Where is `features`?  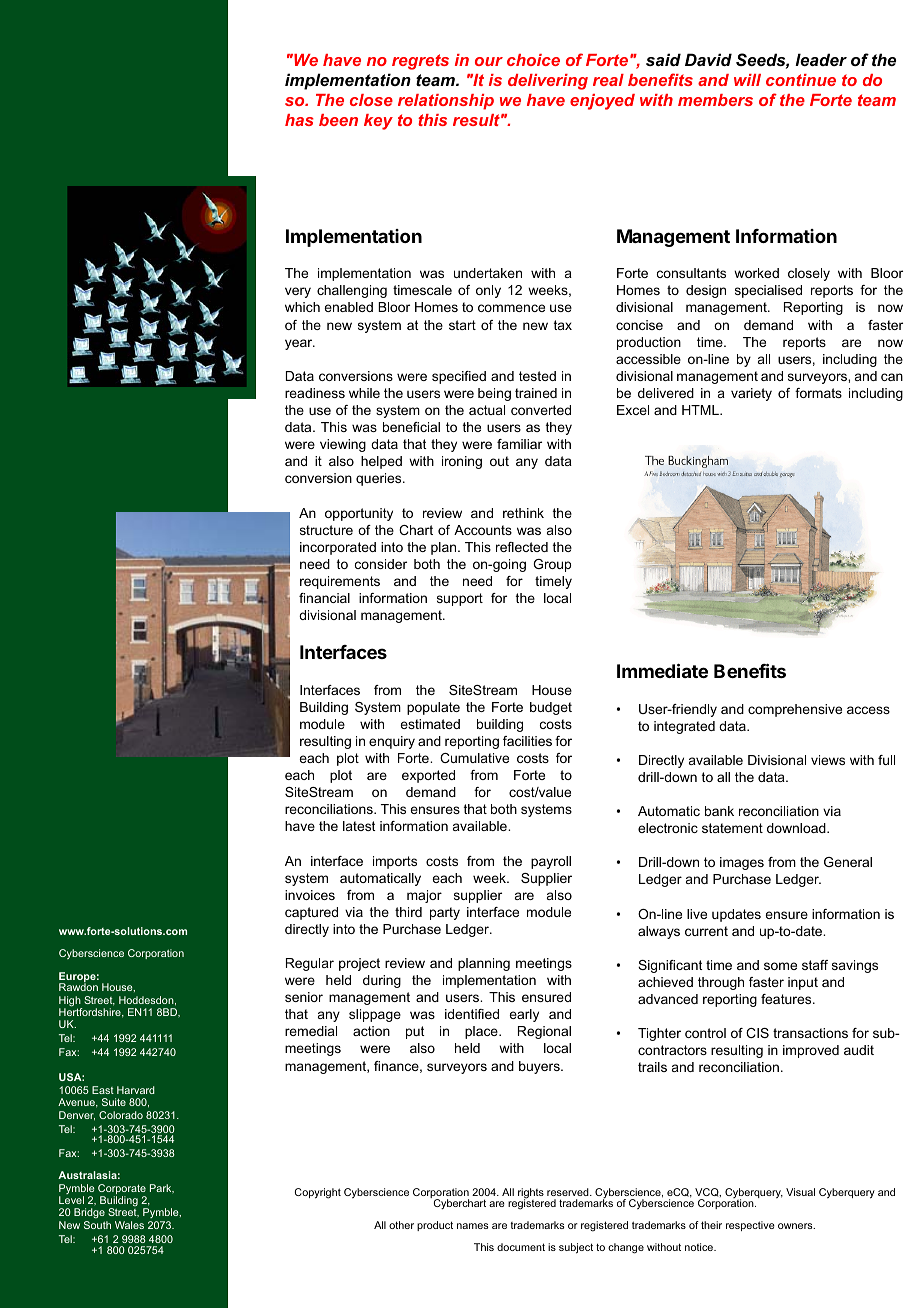
features is located at coordinates (787, 999).
